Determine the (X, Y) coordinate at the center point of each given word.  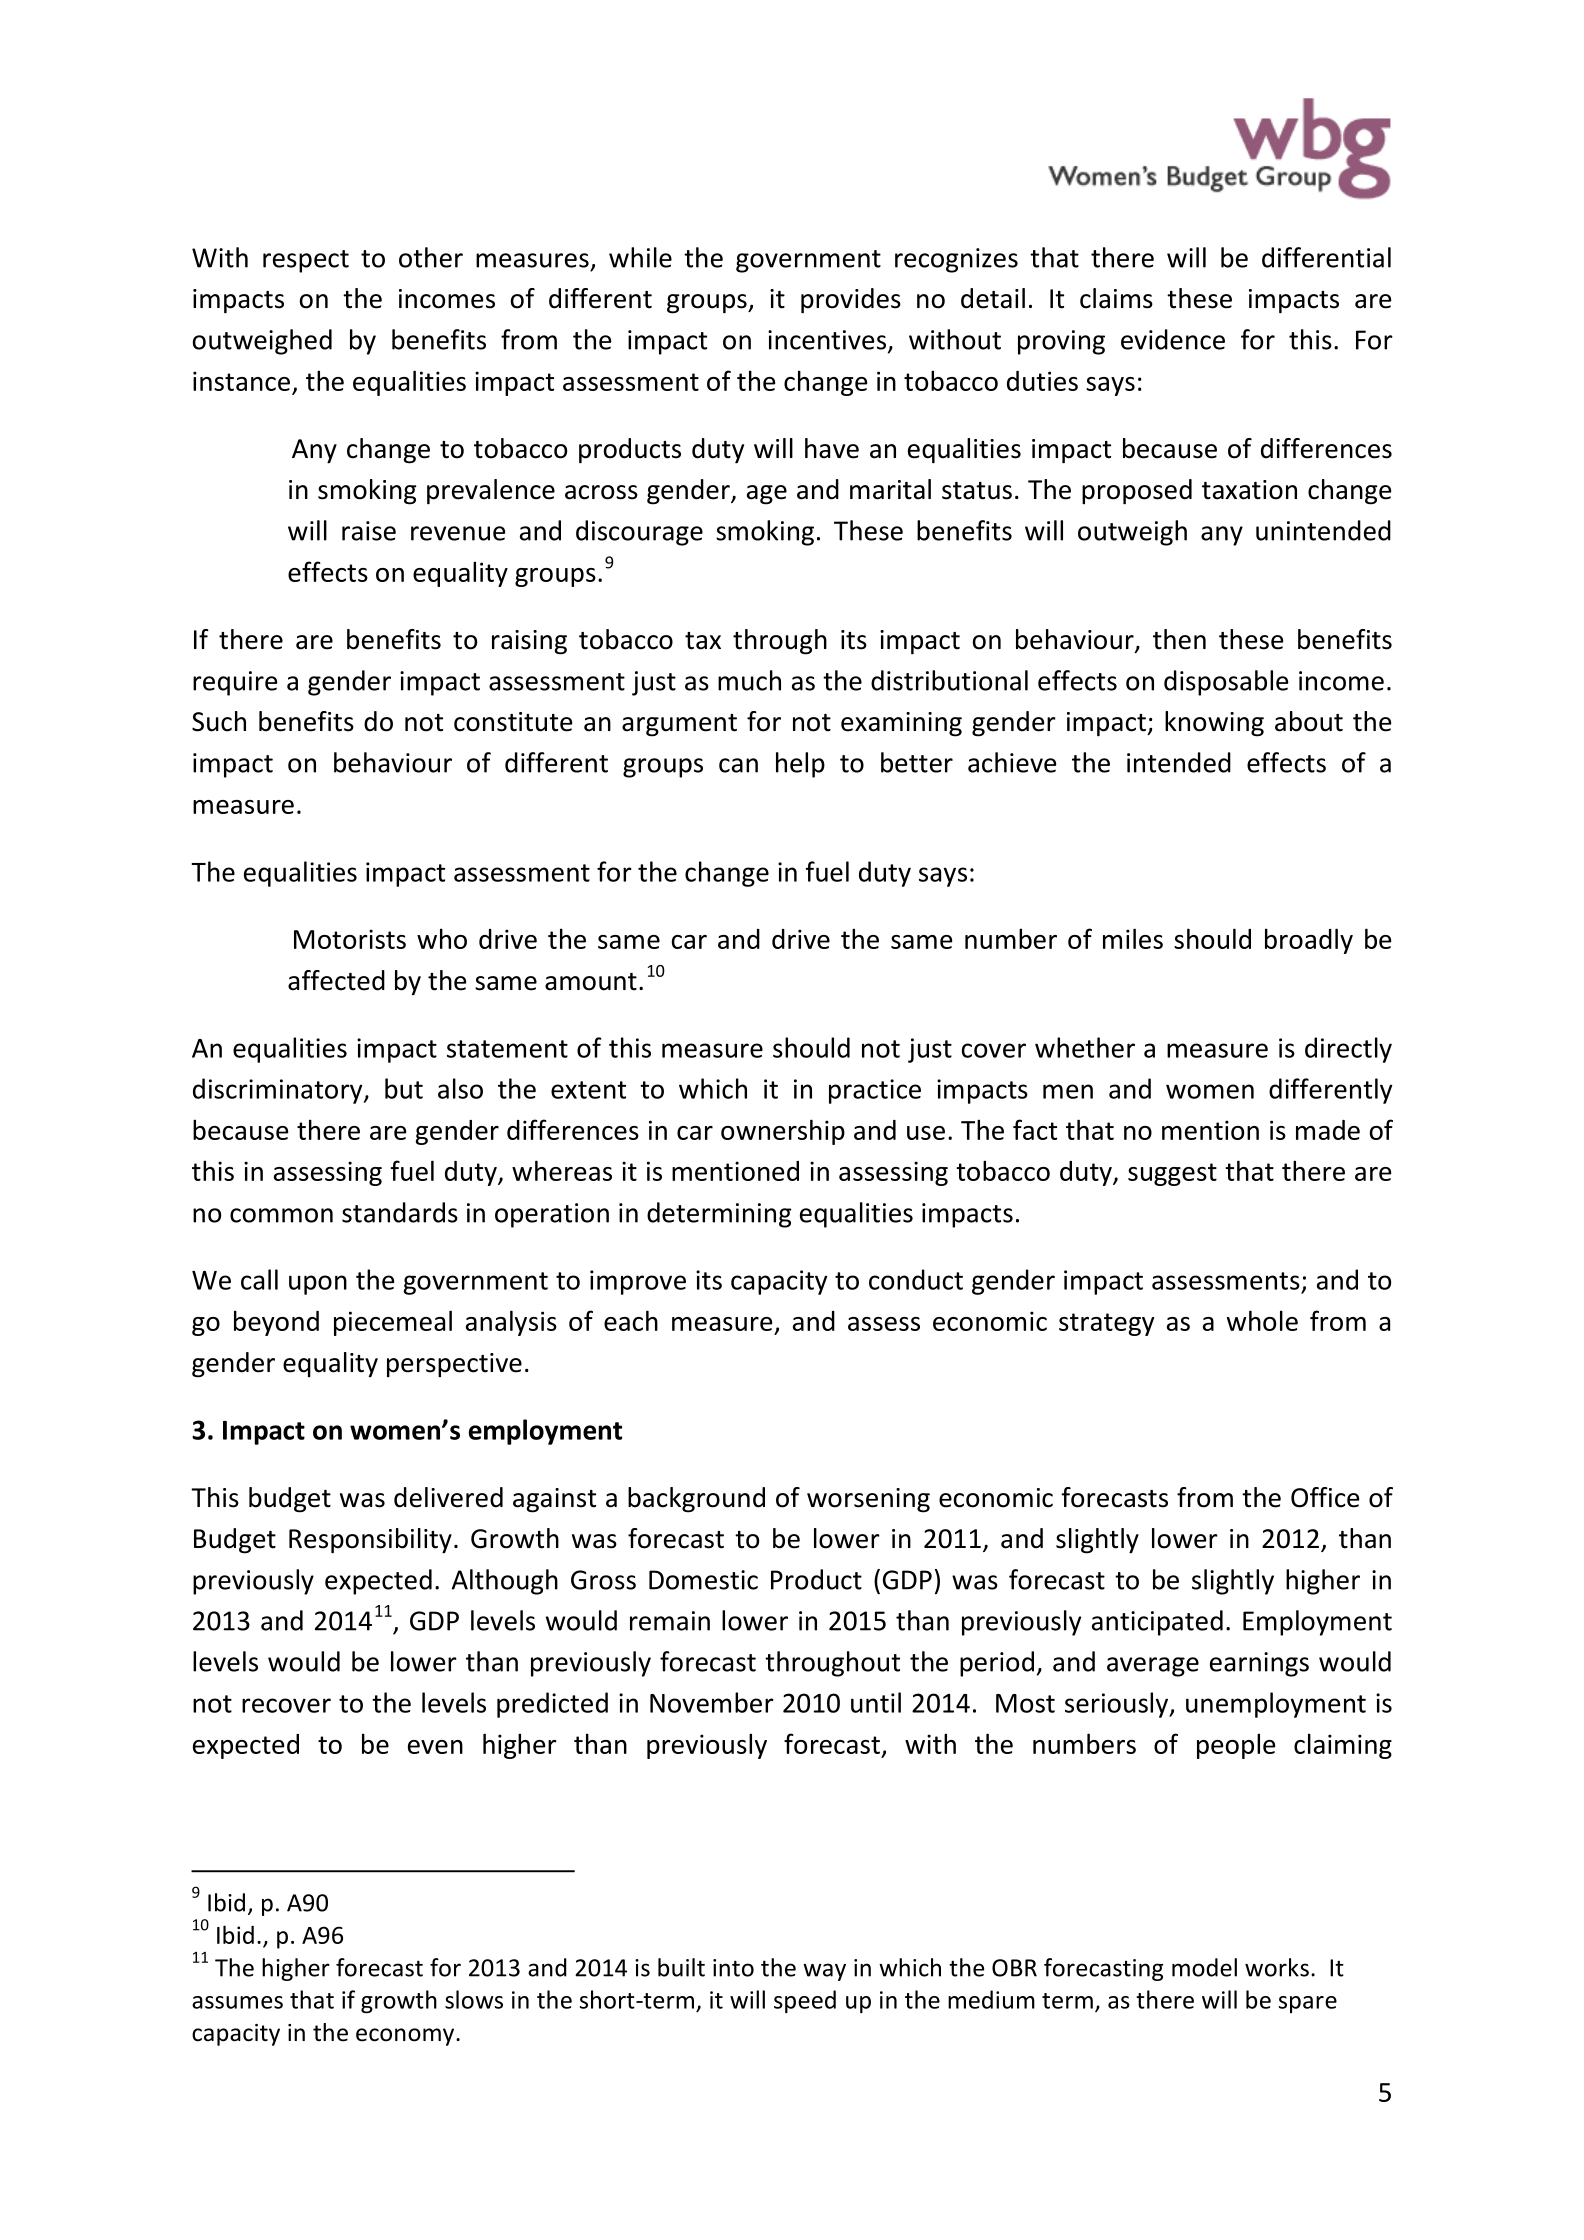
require (235, 683)
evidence (1173, 339)
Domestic (703, 1580)
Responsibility (370, 1541)
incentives (828, 341)
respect (306, 261)
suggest (1172, 1174)
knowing (1214, 724)
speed (805, 2001)
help (800, 765)
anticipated (1157, 1623)
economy (406, 2037)
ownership (783, 1132)
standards (400, 1212)
